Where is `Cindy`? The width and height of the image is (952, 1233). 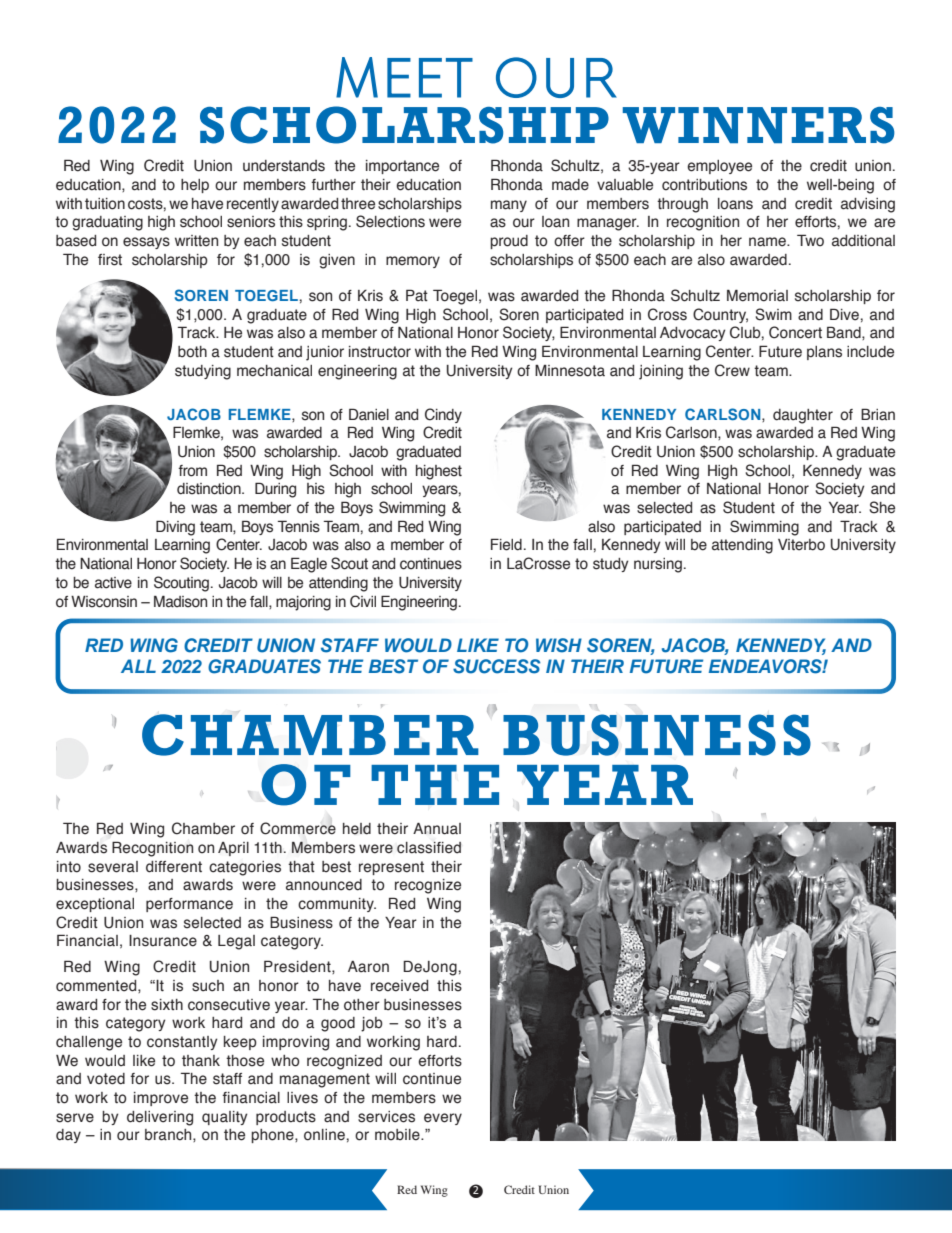
Cindy is located at coordinates (443, 415).
